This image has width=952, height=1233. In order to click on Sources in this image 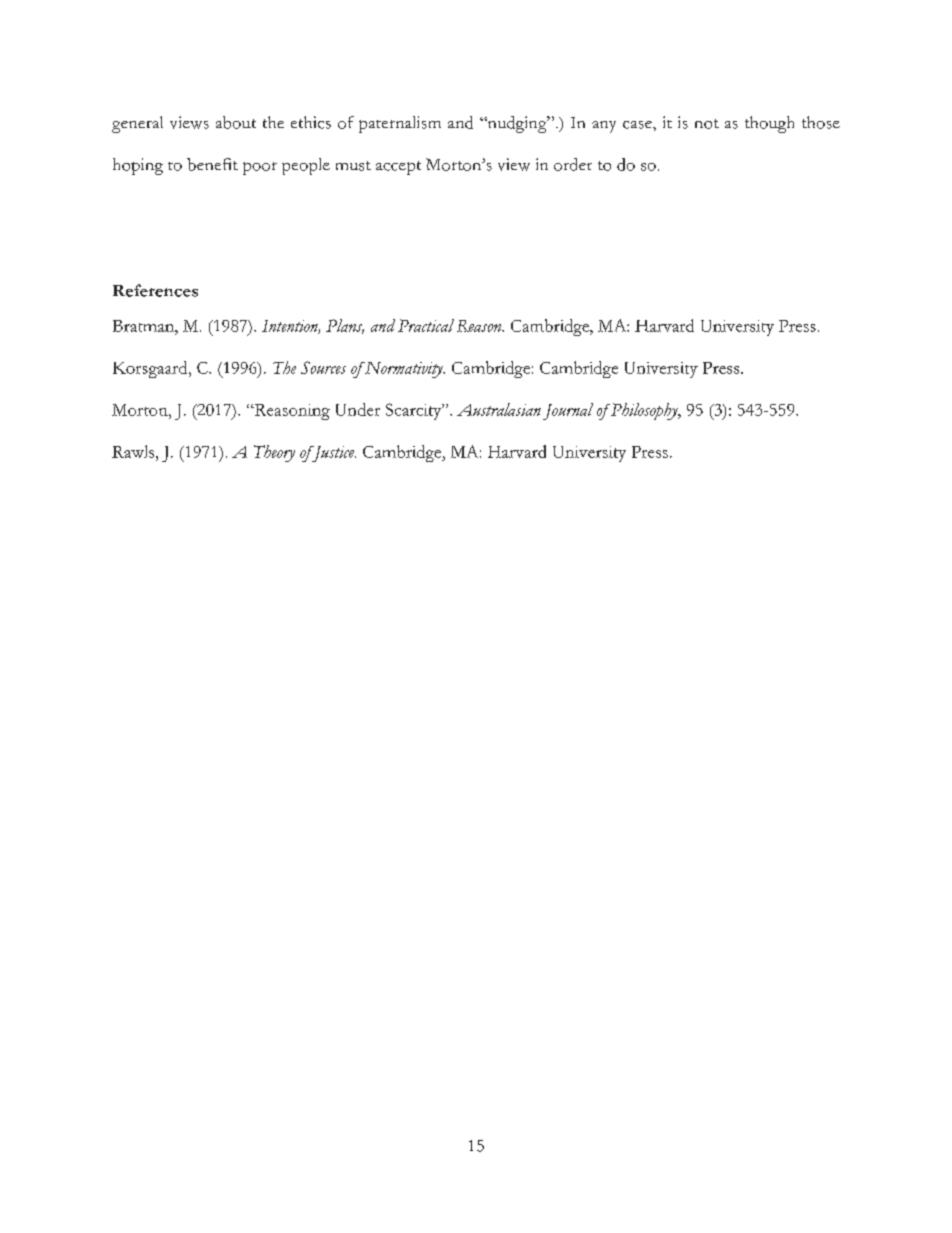, I will do `click(323, 367)`.
